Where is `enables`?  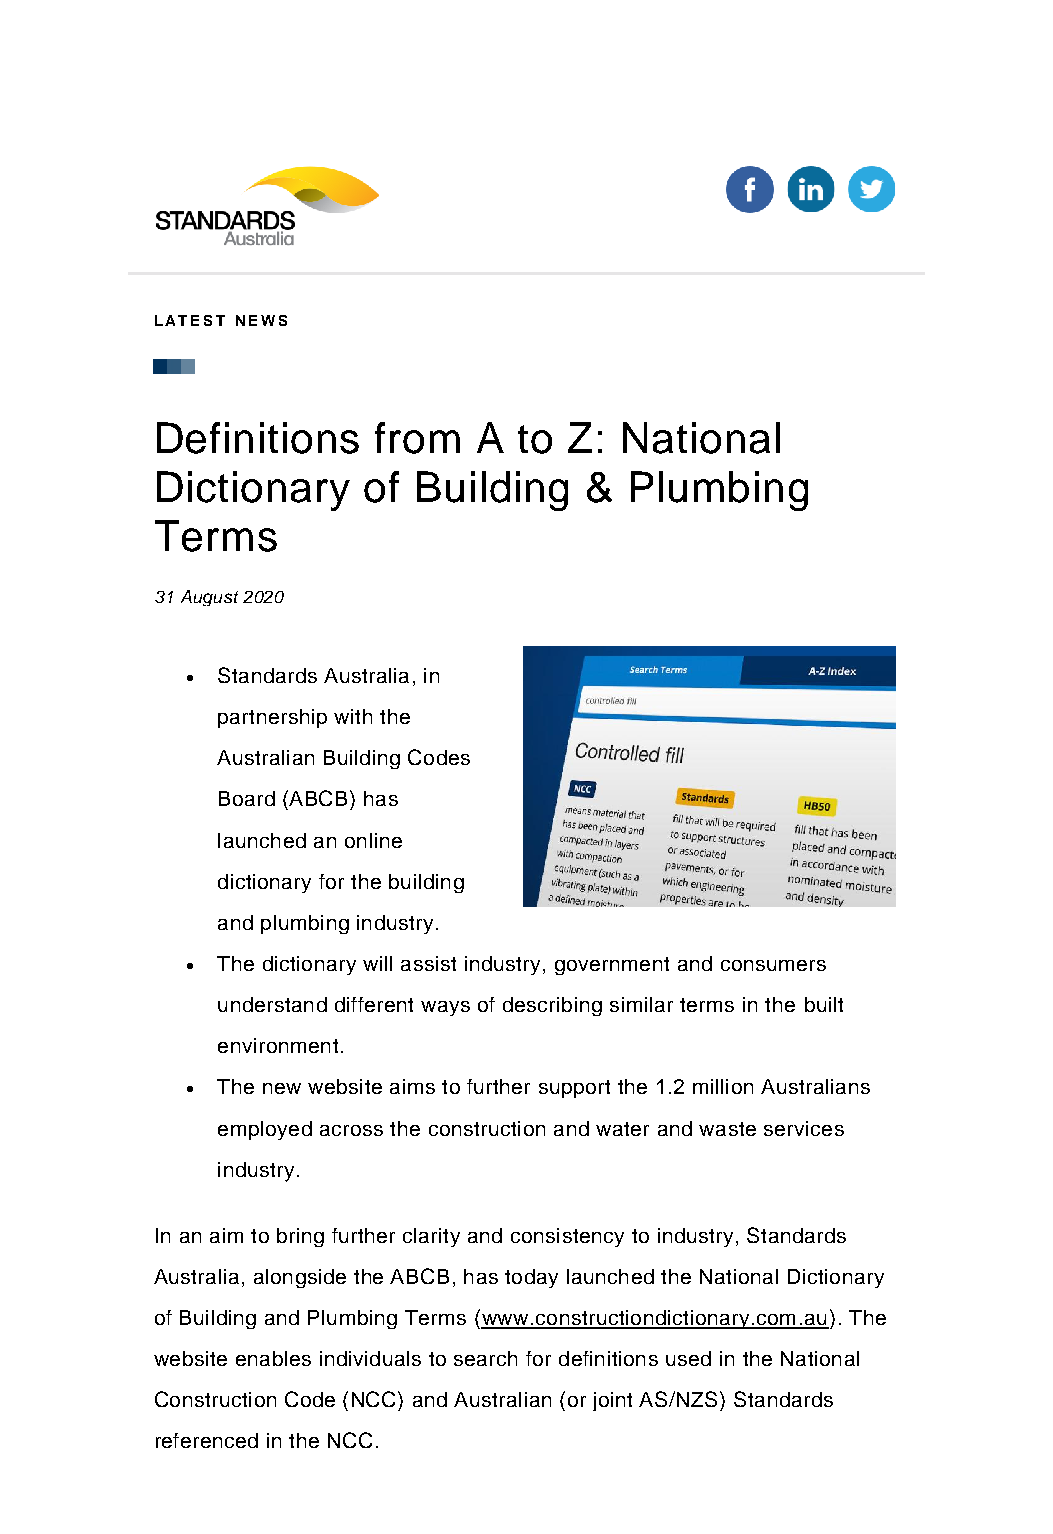 enables is located at coordinates (273, 1358).
